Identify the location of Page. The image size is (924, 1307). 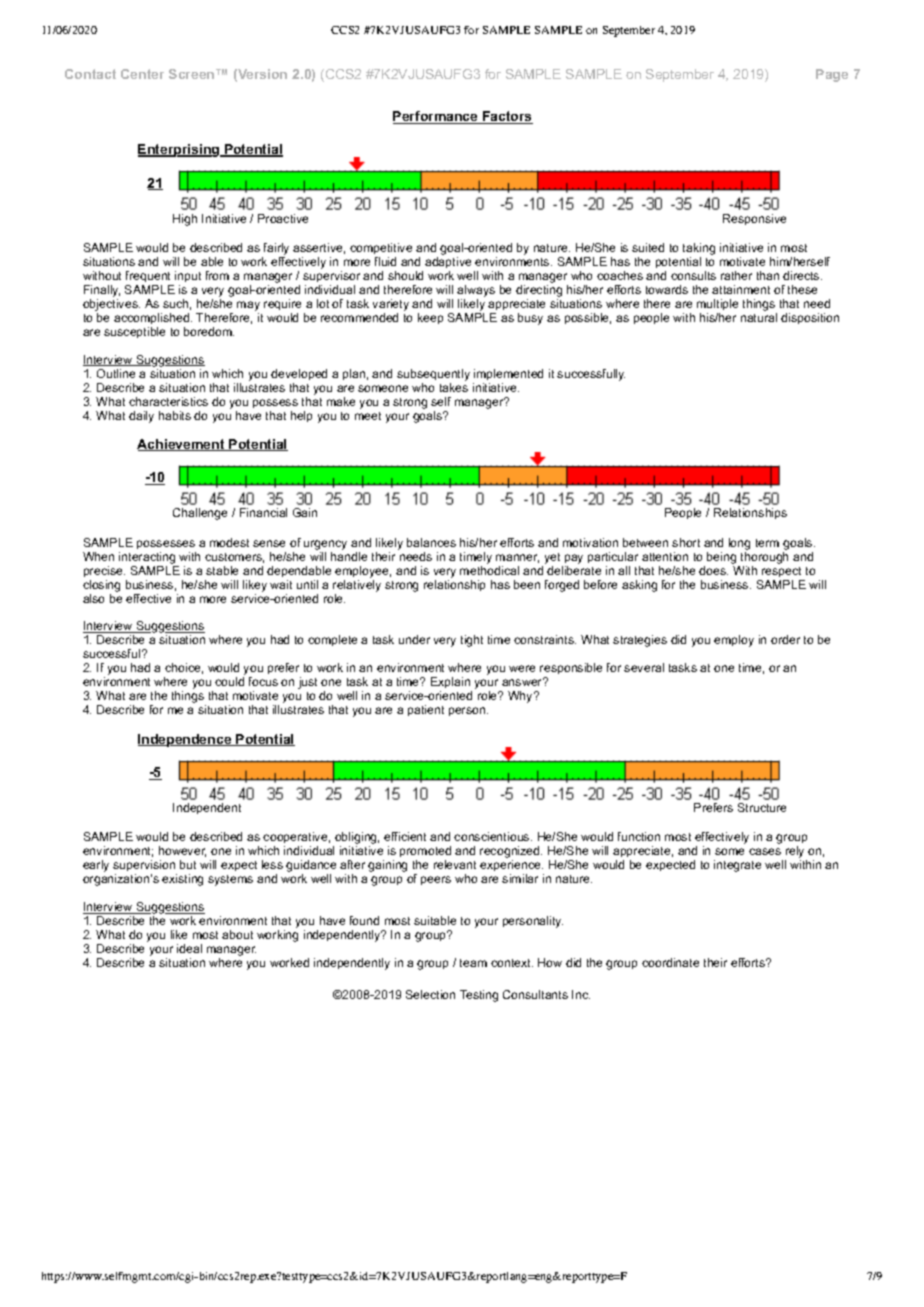
(832, 75).
